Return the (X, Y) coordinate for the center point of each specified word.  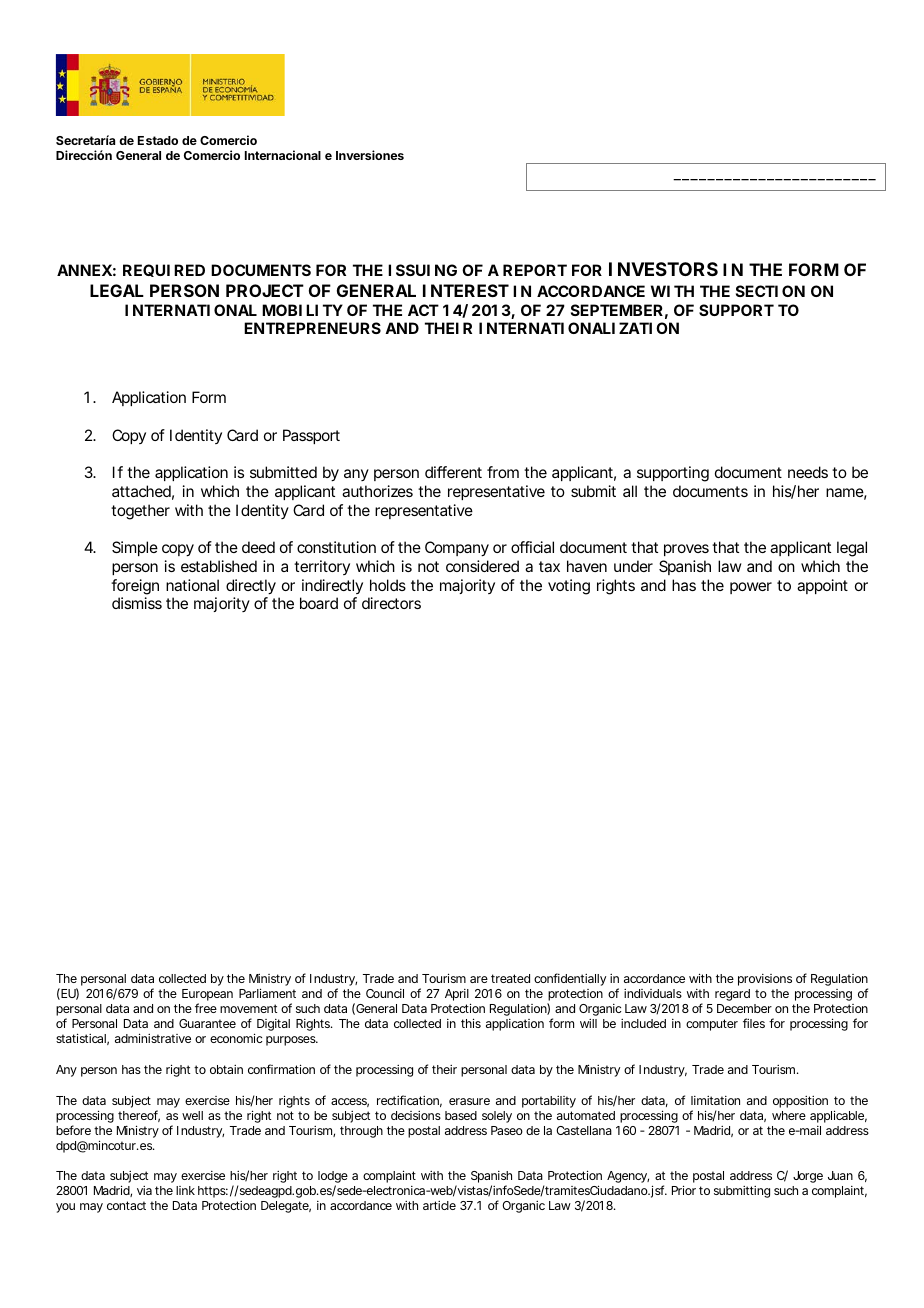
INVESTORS (663, 269)
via (144, 1190)
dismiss (137, 603)
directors (391, 603)
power (751, 588)
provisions (765, 980)
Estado (158, 140)
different (453, 472)
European (207, 996)
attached (143, 492)
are (479, 979)
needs (808, 472)
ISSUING (422, 270)
